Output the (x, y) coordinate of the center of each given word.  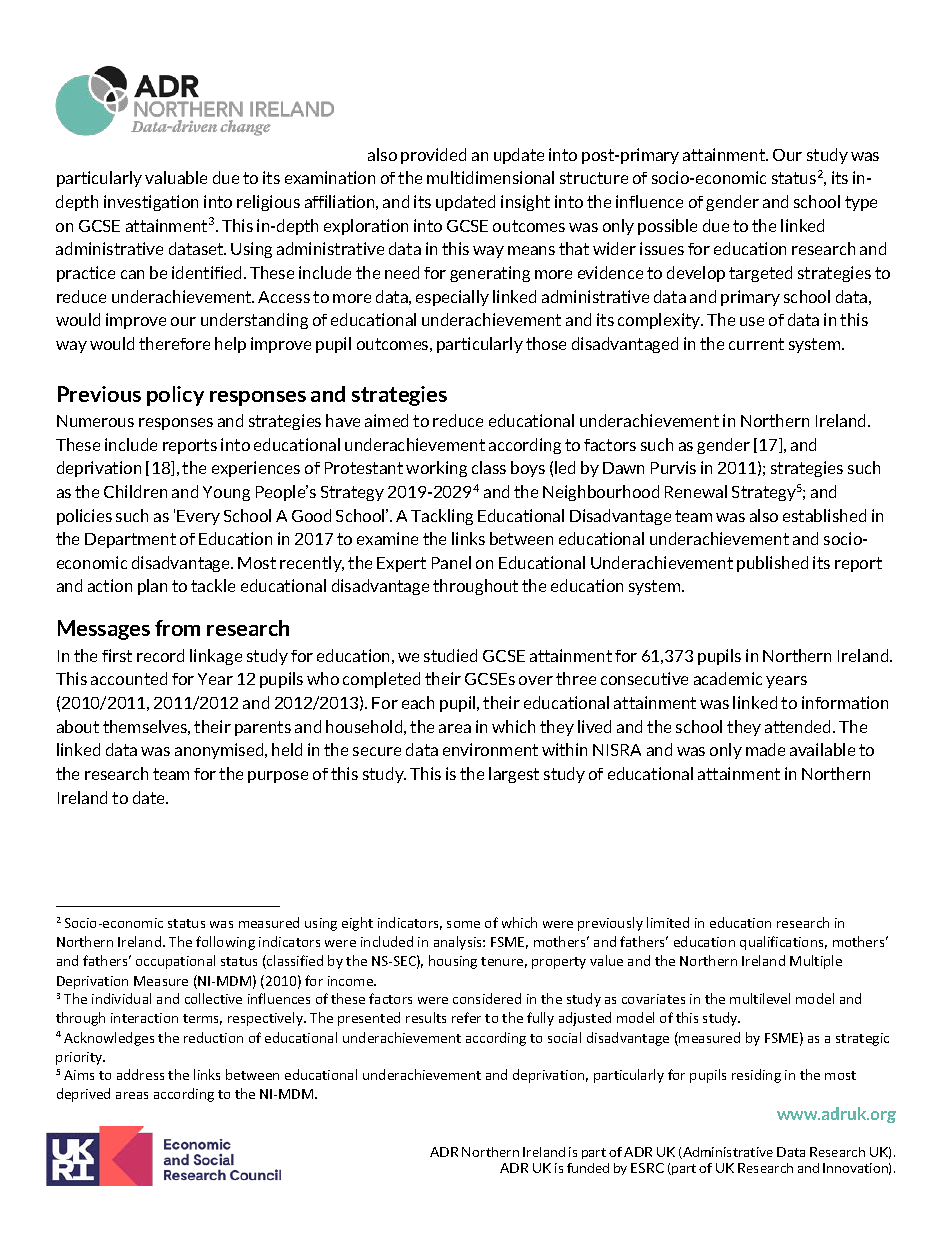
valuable (176, 177)
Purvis (673, 467)
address (140, 1074)
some (463, 924)
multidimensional (490, 177)
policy (175, 396)
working (436, 469)
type (861, 203)
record (160, 655)
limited (668, 922)
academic (728, 678)
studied (450, 655)
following (225, 943)
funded (588, 1168)
